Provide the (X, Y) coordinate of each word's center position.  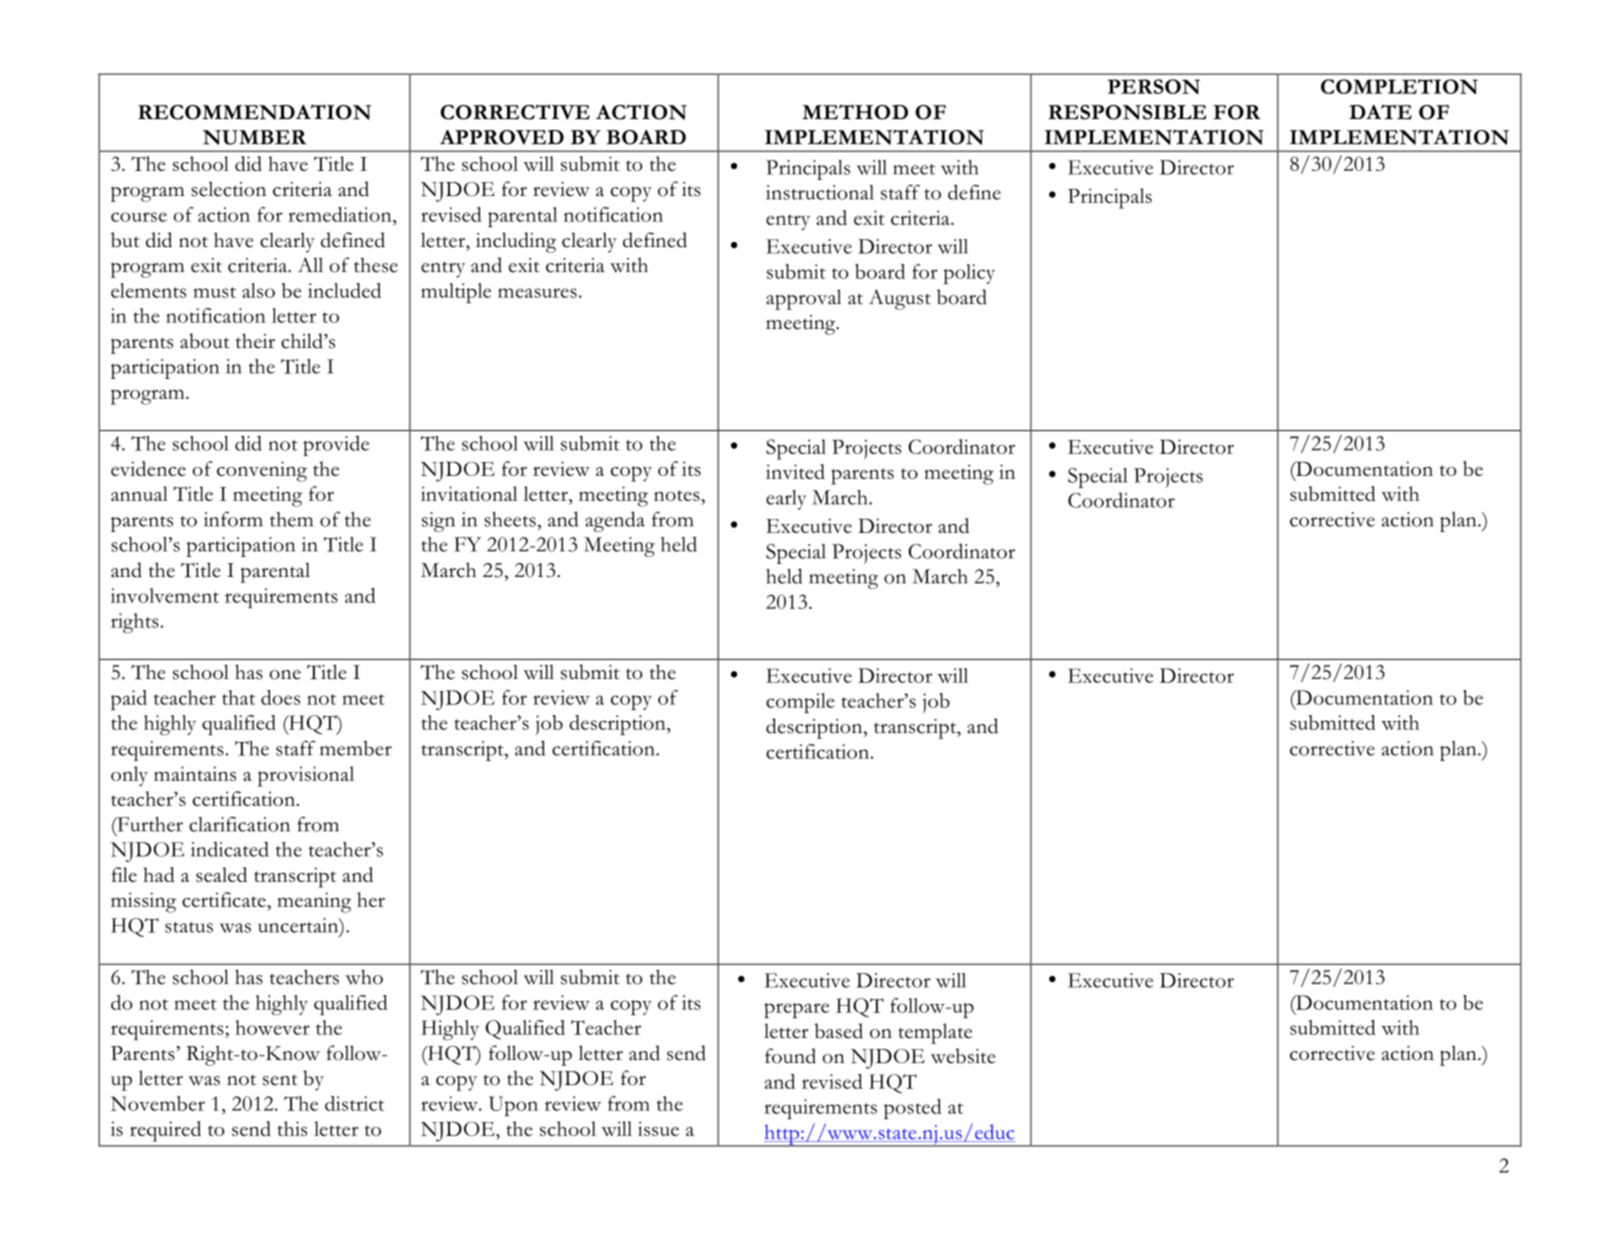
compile (800, 703)
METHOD (855, 112)
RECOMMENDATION (254, 112)
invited (795, 471)
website (963, 1056)
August (900, 299)
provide (336, 446)
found (790, 1056)
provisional (306, 776)
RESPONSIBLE (1127, 112)
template (935, 1033)
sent (280, 1080)
